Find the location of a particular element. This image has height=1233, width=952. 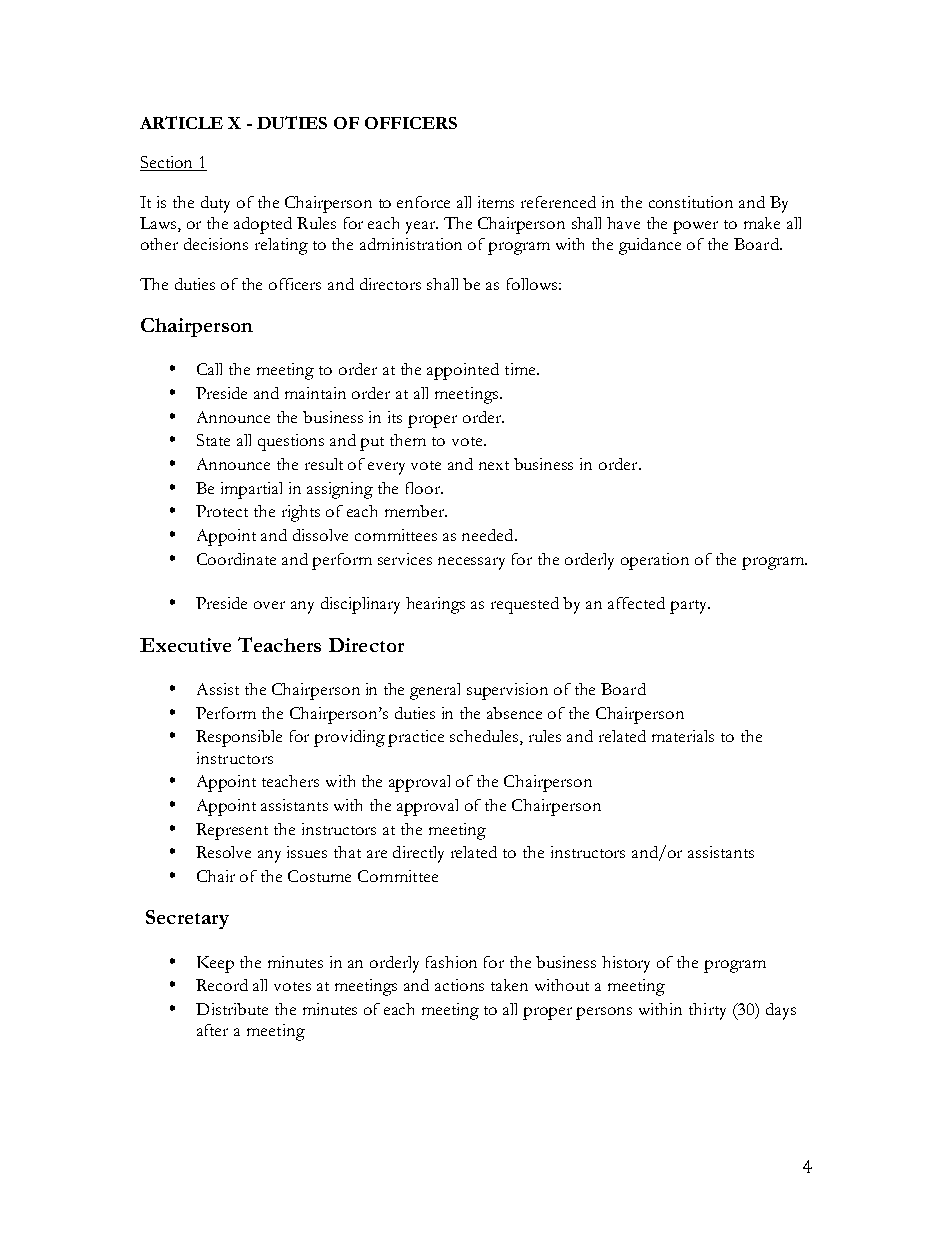

party is located at coordinates (690, 607).
